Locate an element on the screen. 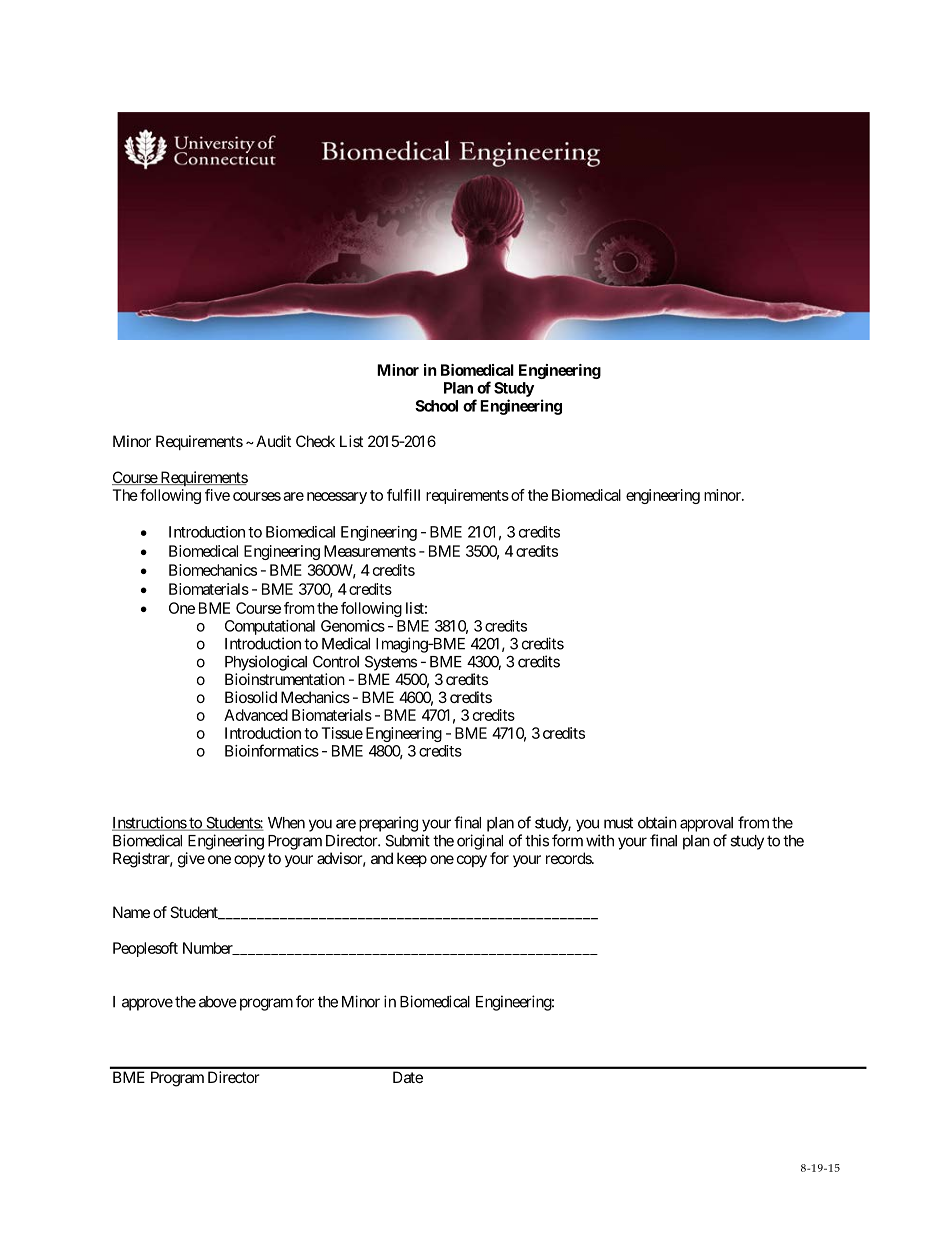 Image resolution: width=952 pixels, height=1233 pixels. When is located at coordinates (286, 823).
